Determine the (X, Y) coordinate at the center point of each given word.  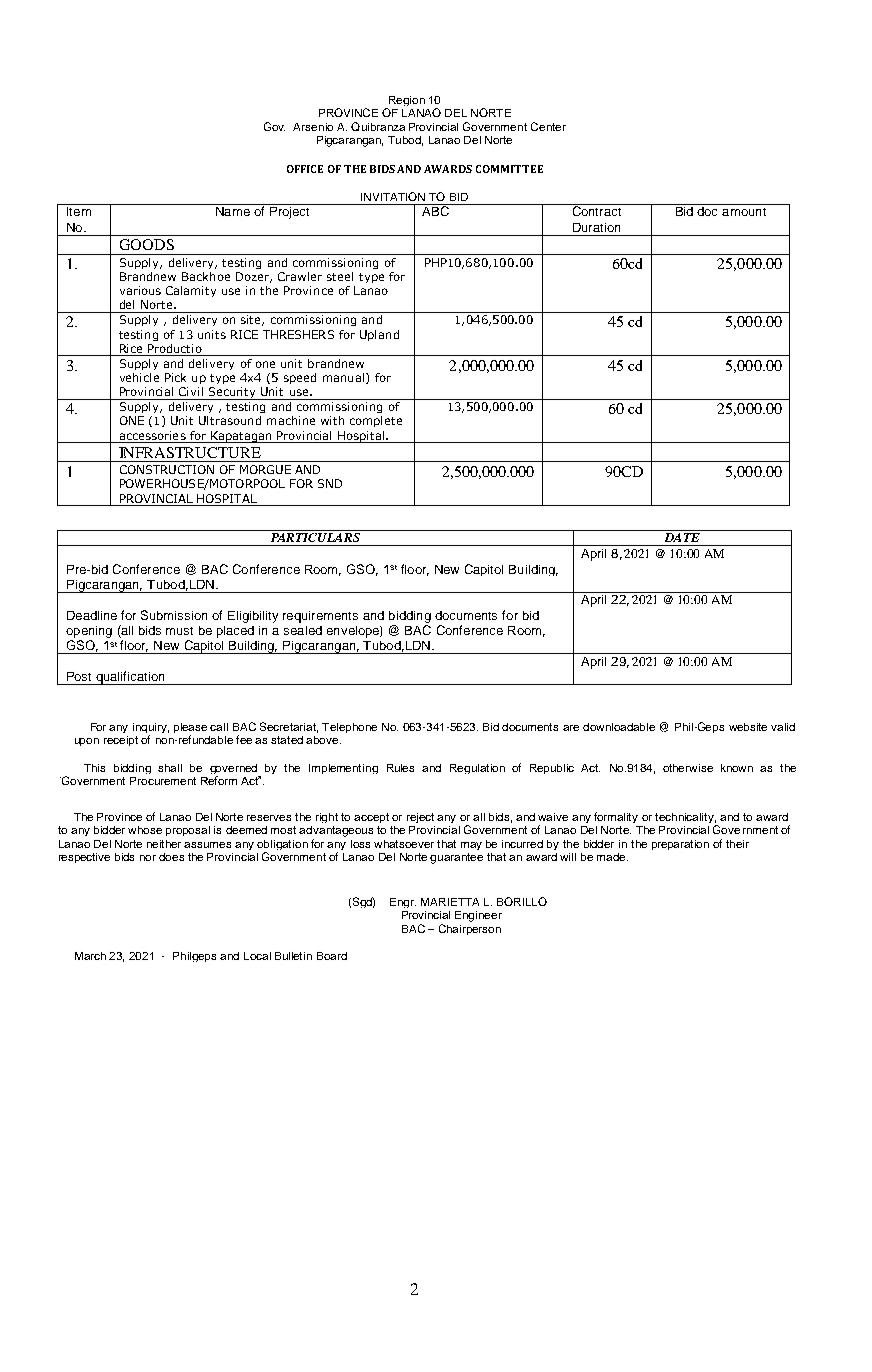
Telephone (349, 728)
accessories (153, 435)
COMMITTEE (509, 169)
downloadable (619, 727)
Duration (596, 227)
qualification (130, 678)
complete (376, 421)
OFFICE (305, 169)
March (90, 956)
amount (744, 212)
